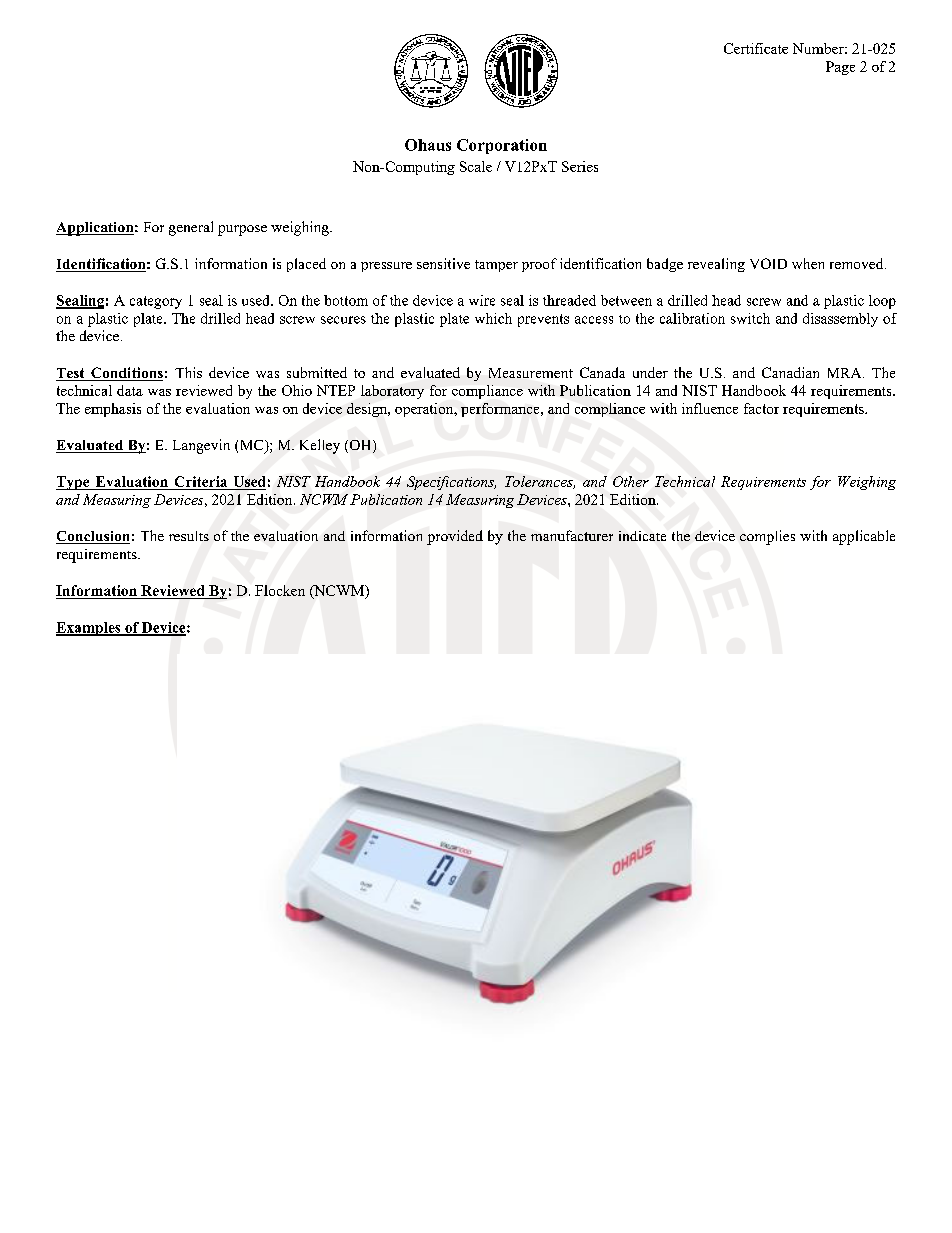 This screenshot has height=1233, width=952. I want to click on Page, so click(840, 68).
